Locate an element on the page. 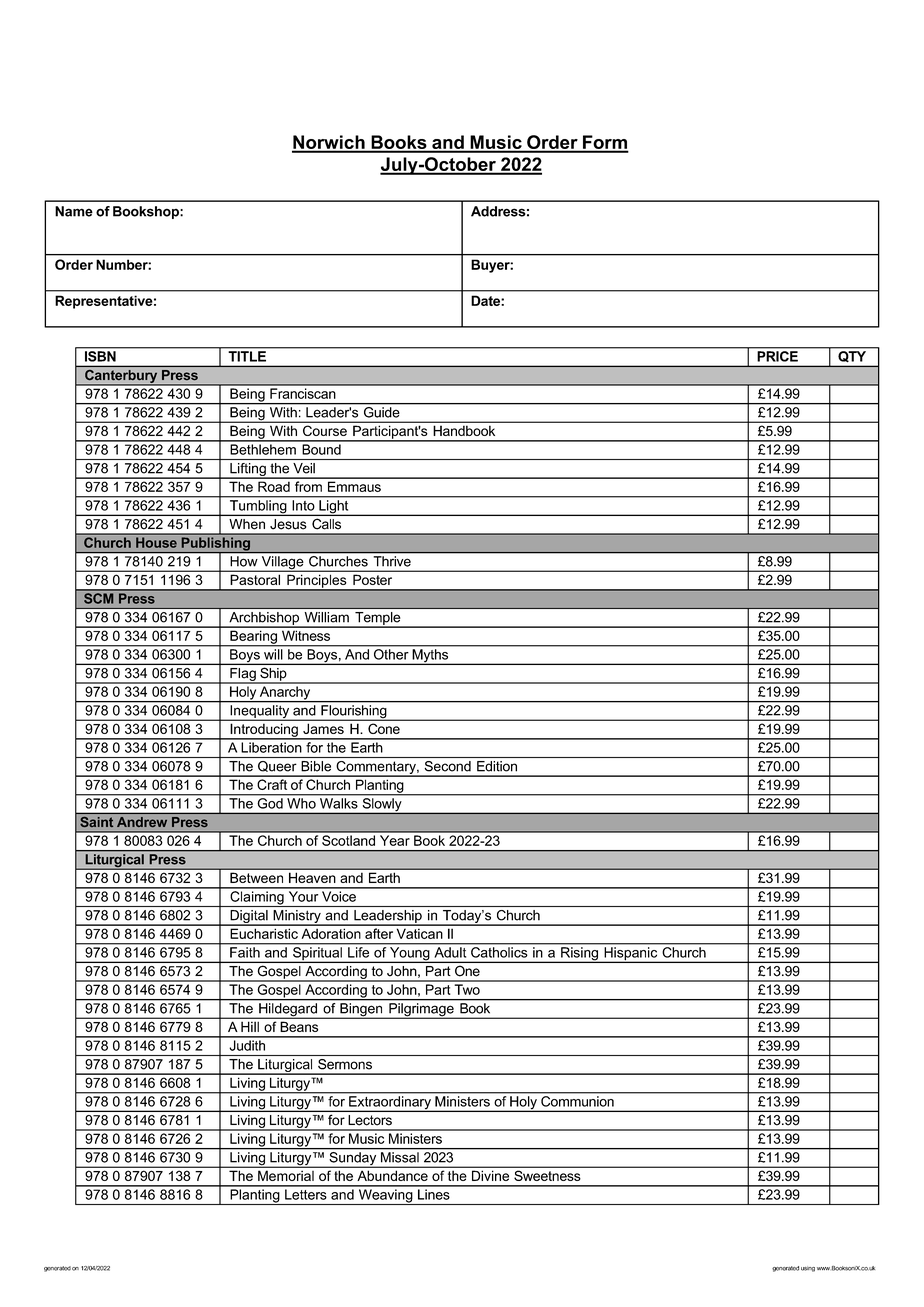 The height and width of the image is (1307, 924). Digital is located at coordinates (249, 918).
